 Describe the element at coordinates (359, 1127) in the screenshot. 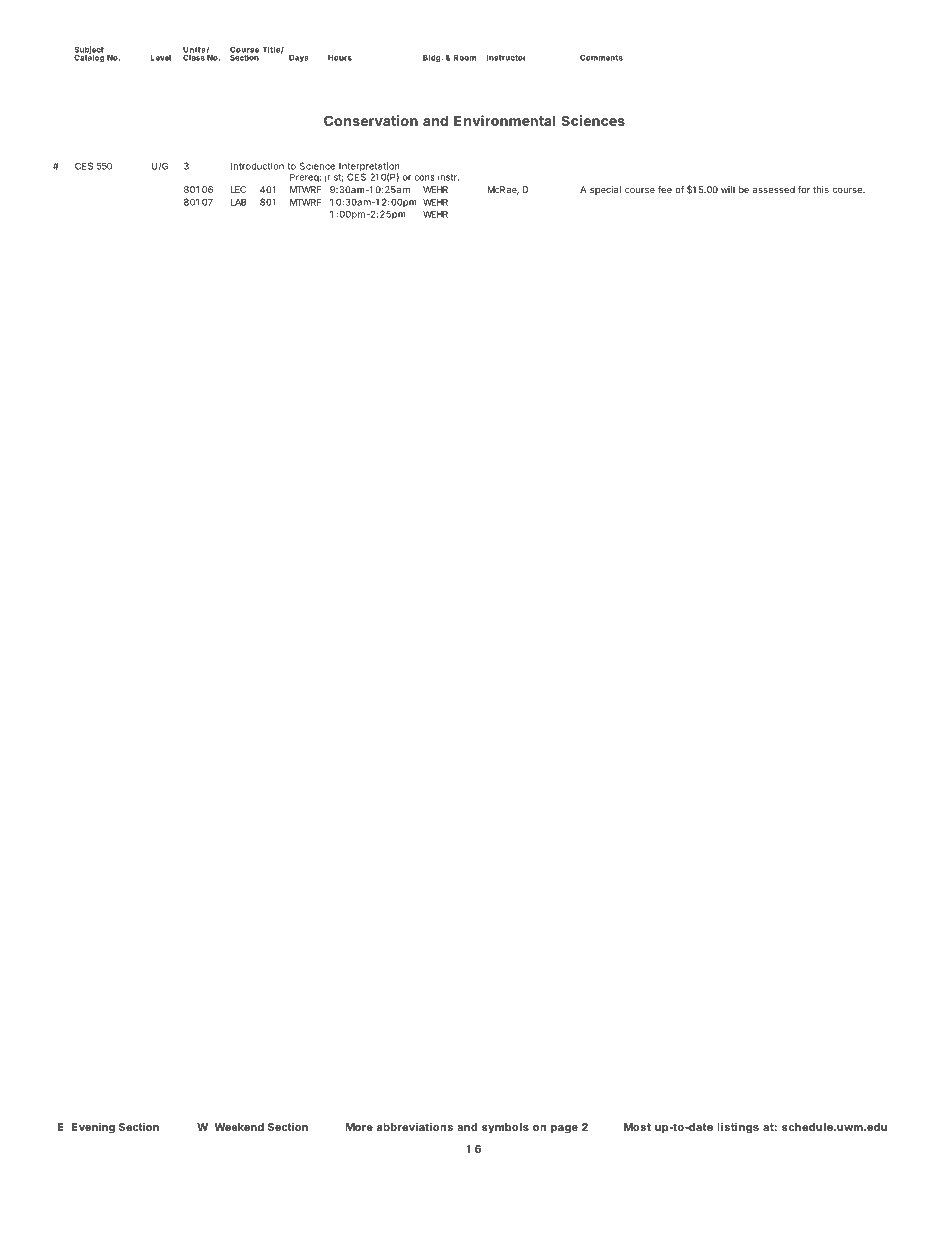

I see `More` at that location.
